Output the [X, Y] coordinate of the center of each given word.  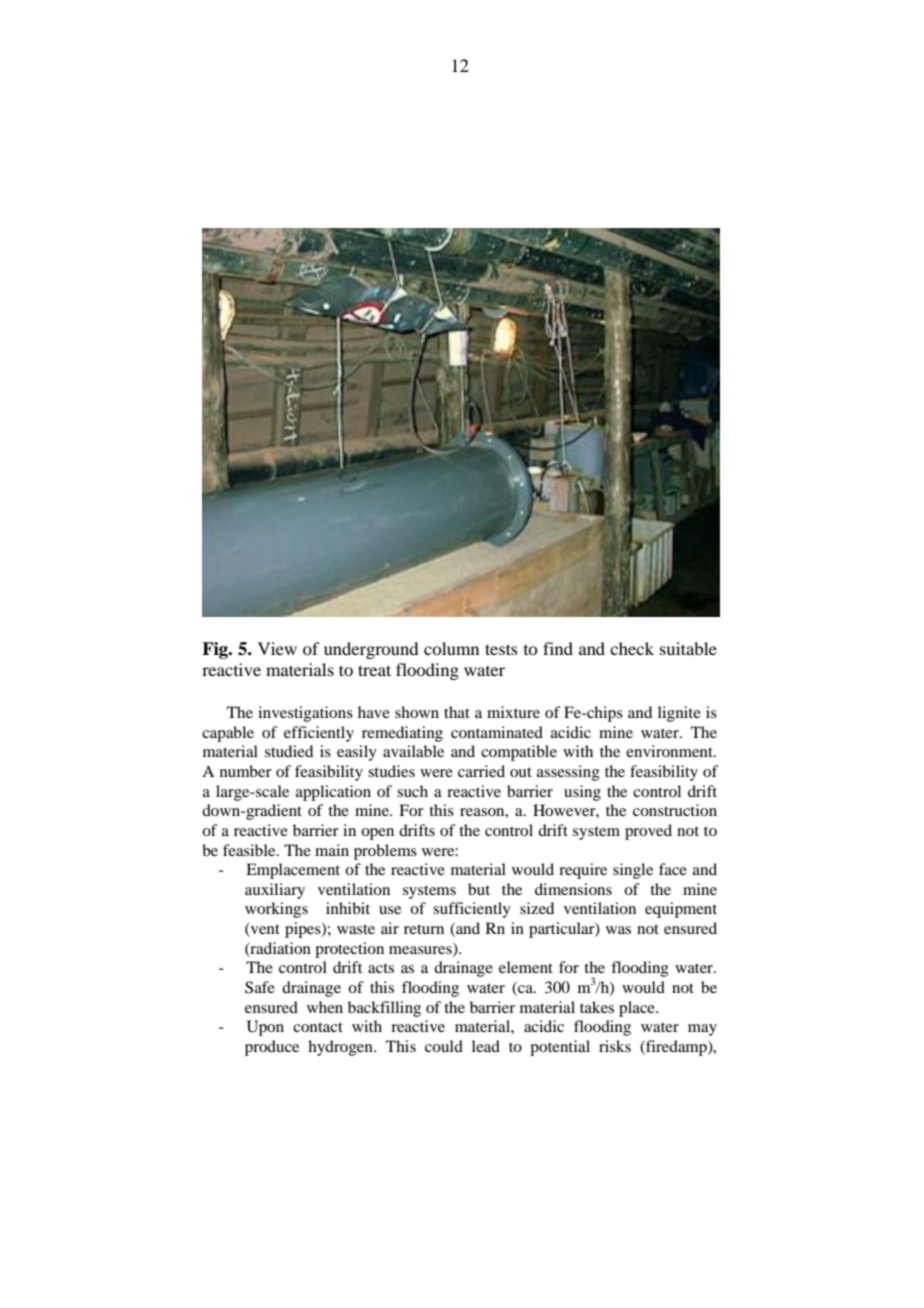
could [444, 1046]
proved [648, 832]
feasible [250, 850]
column [451, 648]
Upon [265, 1028]
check [632, 648]
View [277, 648]
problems [385, 852]
